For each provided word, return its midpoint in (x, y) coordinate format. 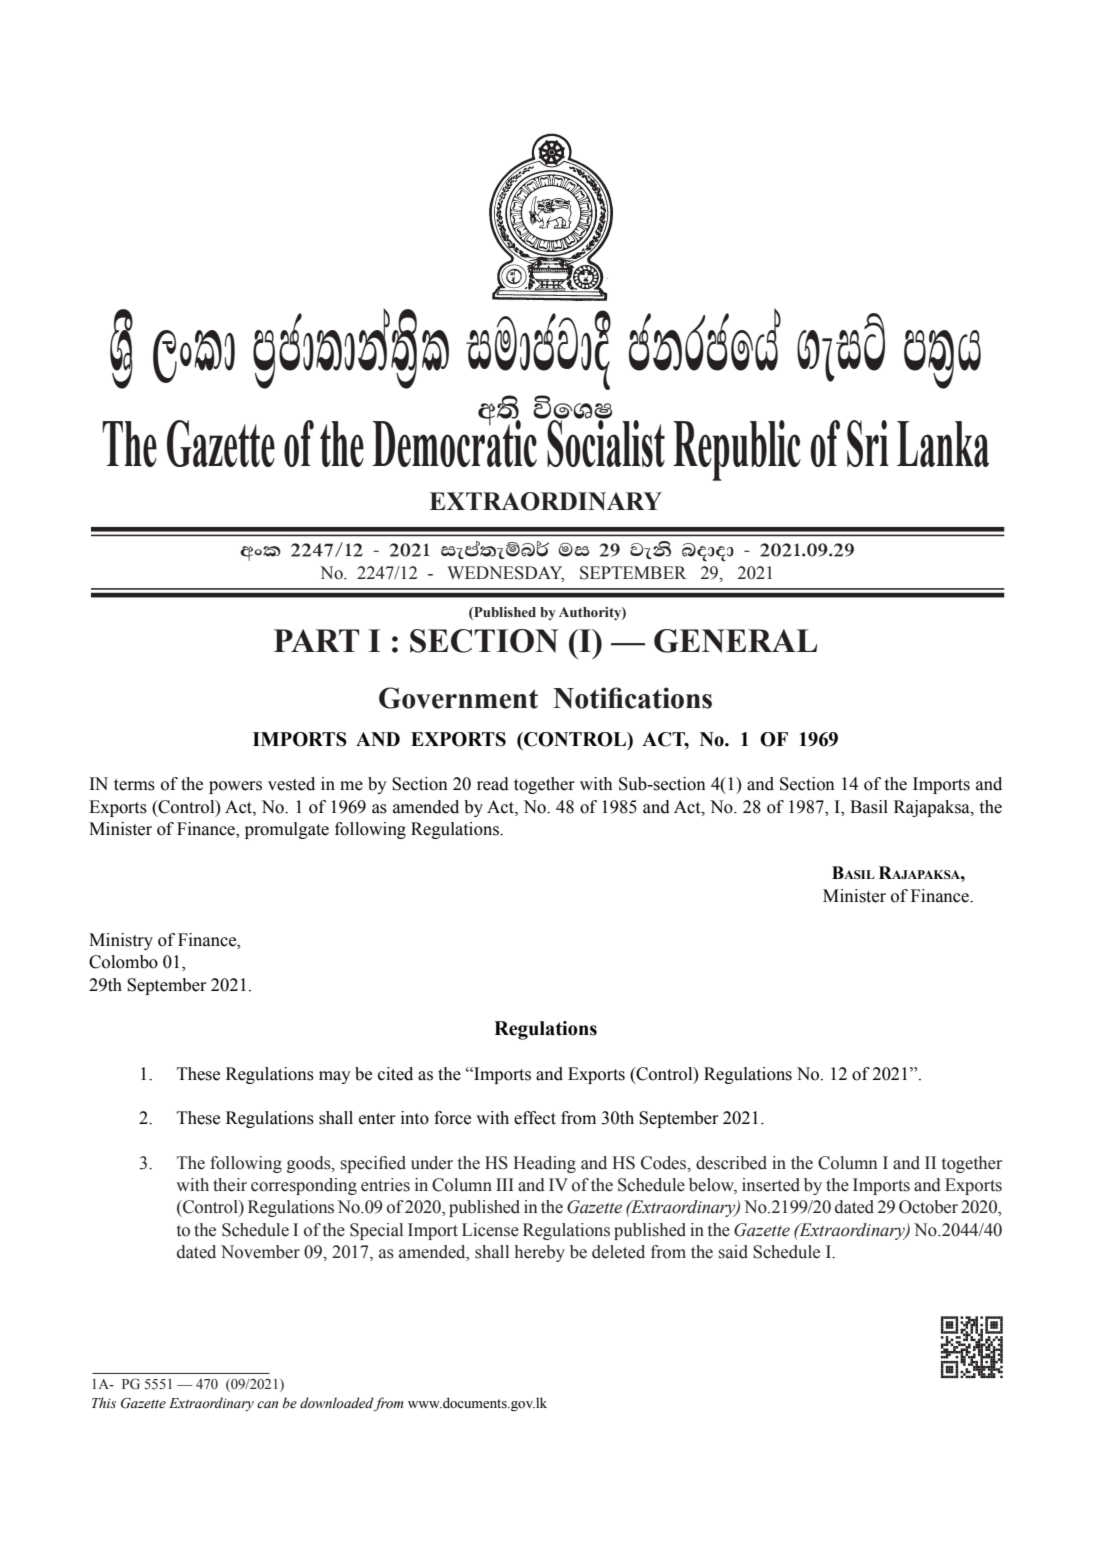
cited (395, 1074)
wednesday (505, 573)
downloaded (337, 1403)
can (267, 1404)
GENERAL (735, 641)
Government (458, 698)
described (731, 1163)
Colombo (123, 962)
